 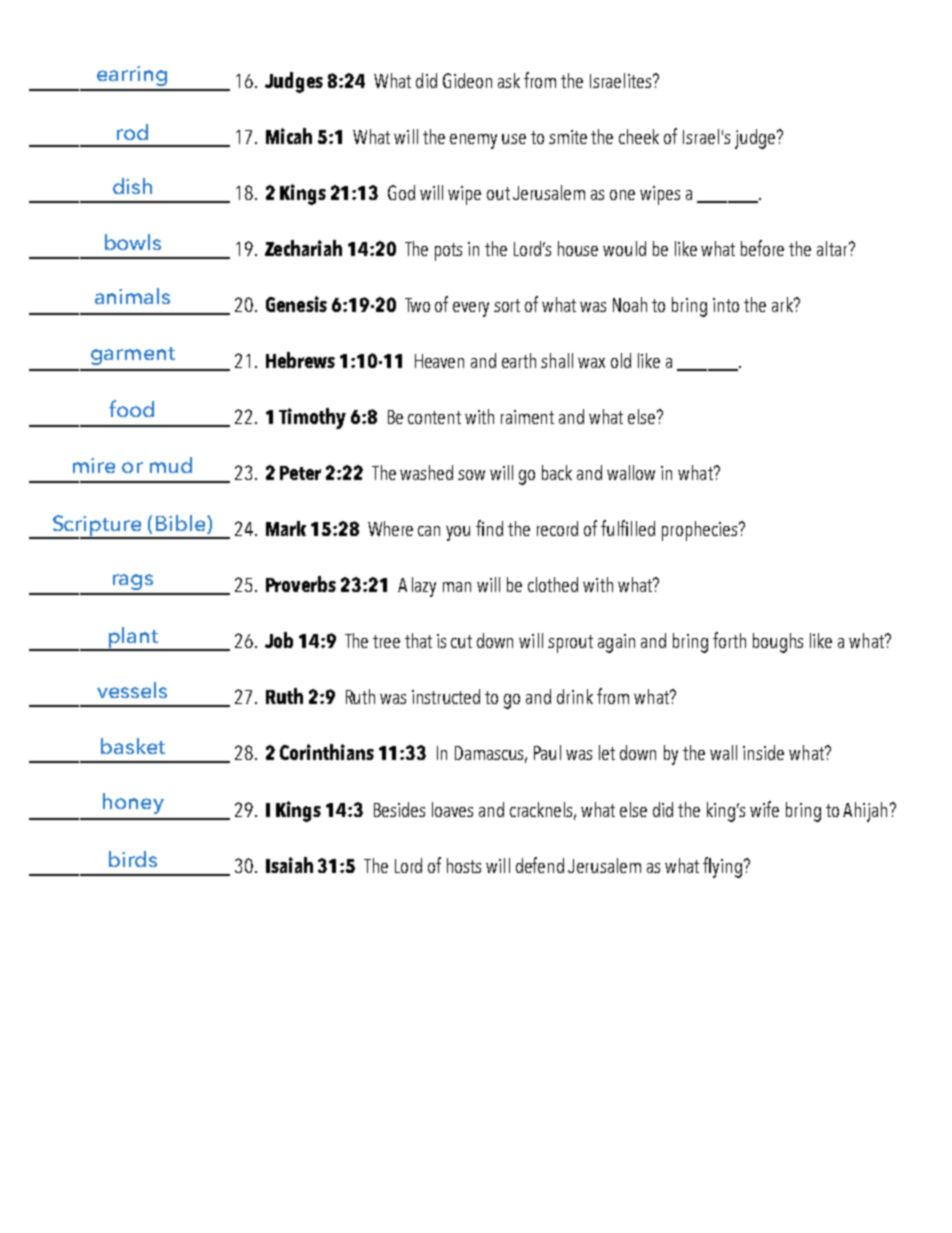 I want to click on rod, so click(x=132, y=132).
